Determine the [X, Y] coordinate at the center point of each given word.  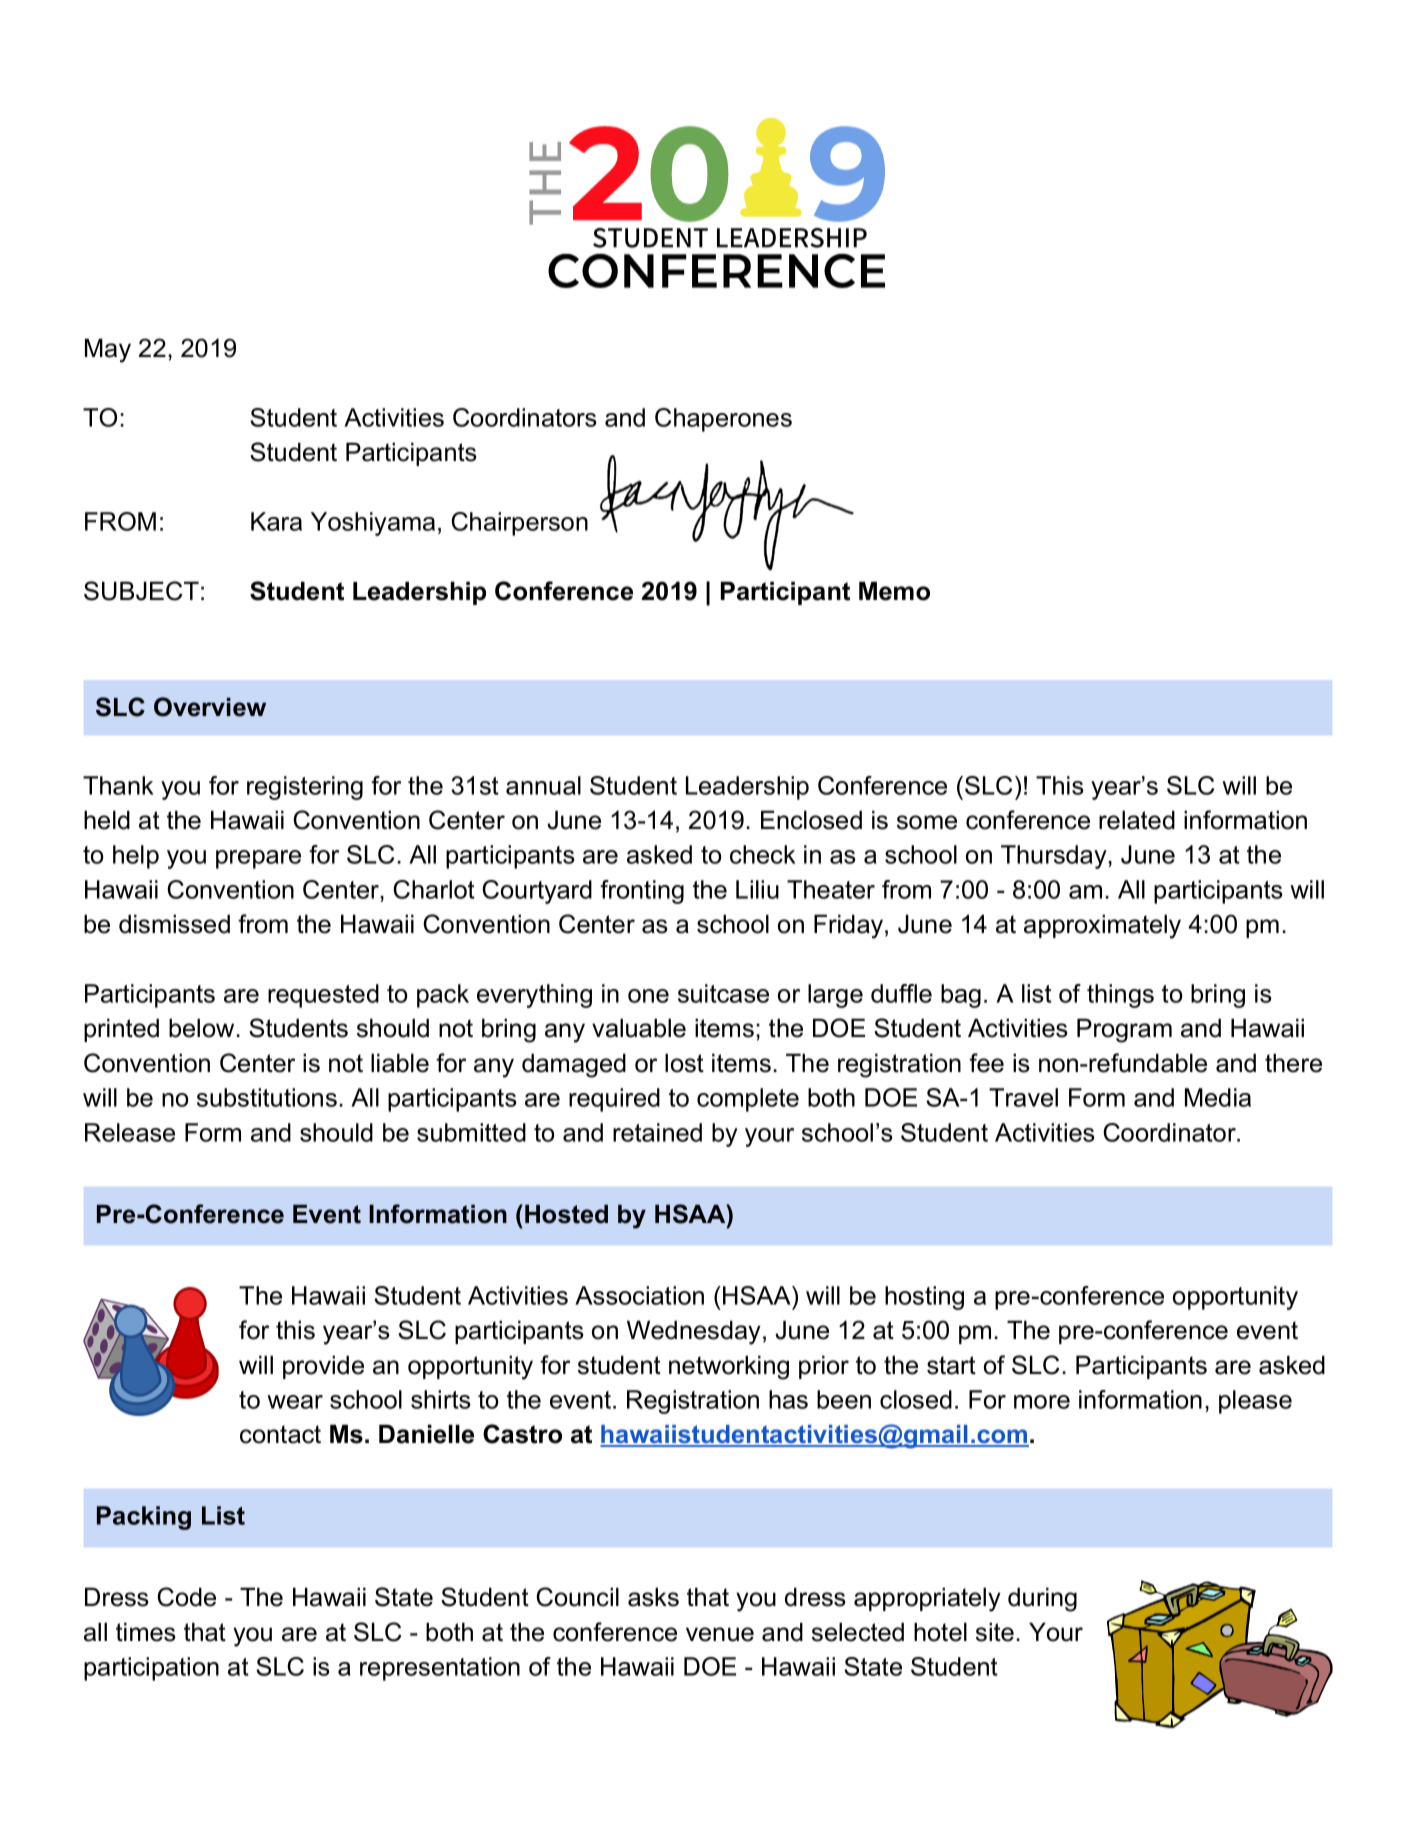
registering [305, 788]
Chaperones [723, 420]
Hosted [566, 1214]
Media [1218, 1097]
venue [720, 1634]
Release [130, 1132]
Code [186, 1597]
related [1137, 820]
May [108, 350]
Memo [894, 591]
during [1042, 1599]
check [763, 854]
